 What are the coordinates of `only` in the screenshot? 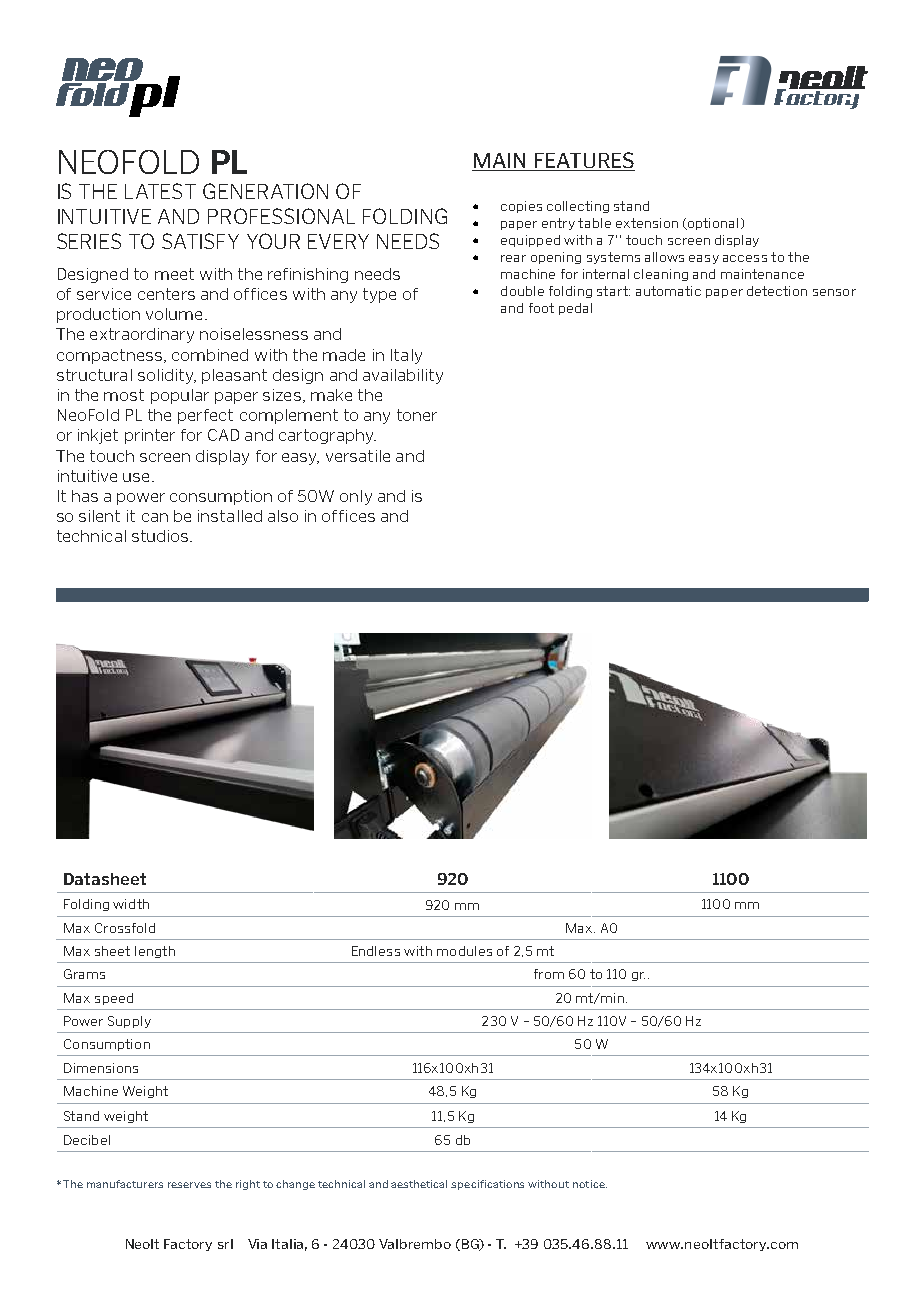 It's located at (356, 497).
